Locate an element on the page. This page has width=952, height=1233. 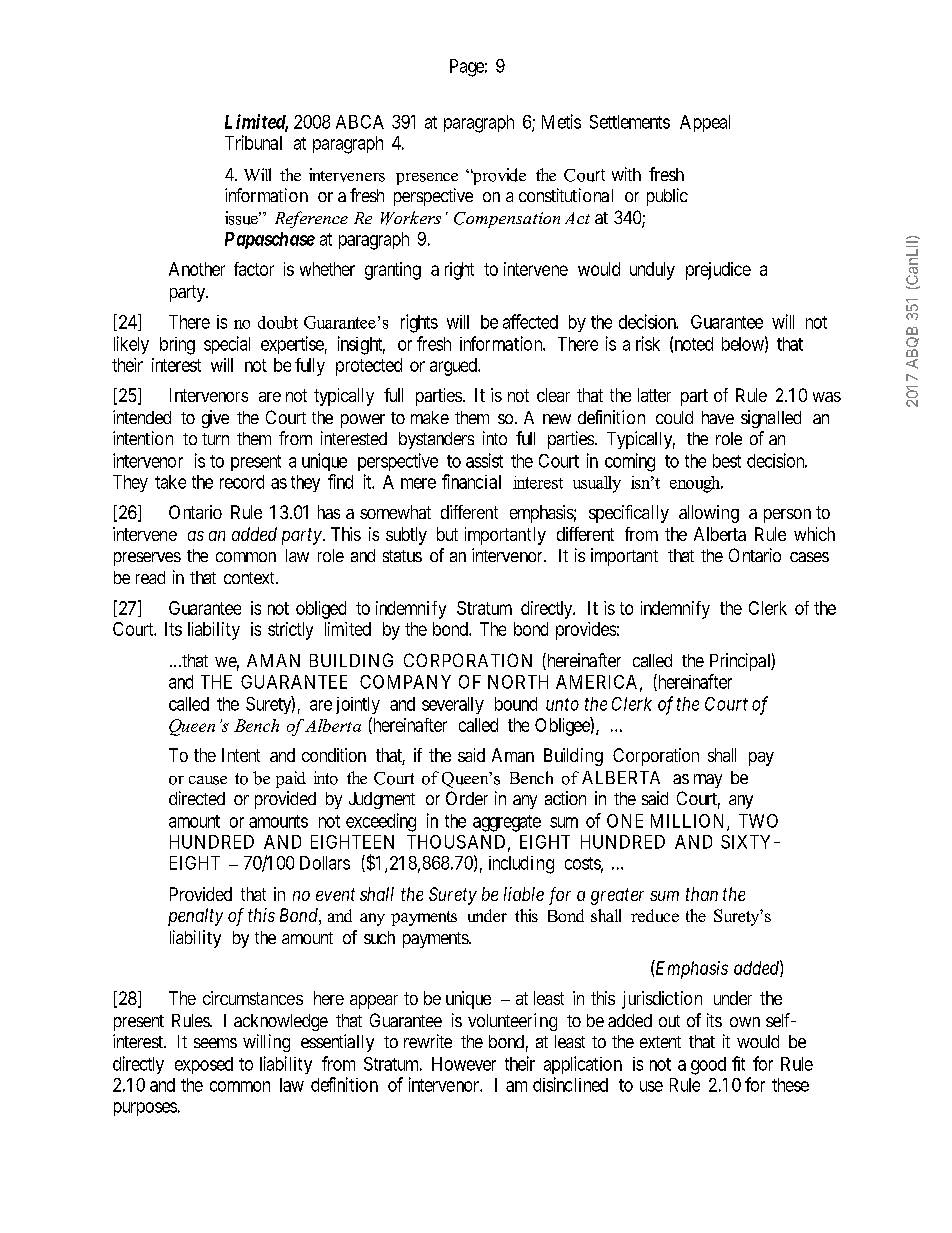
exposed is located at coordinates (204, 1065).
